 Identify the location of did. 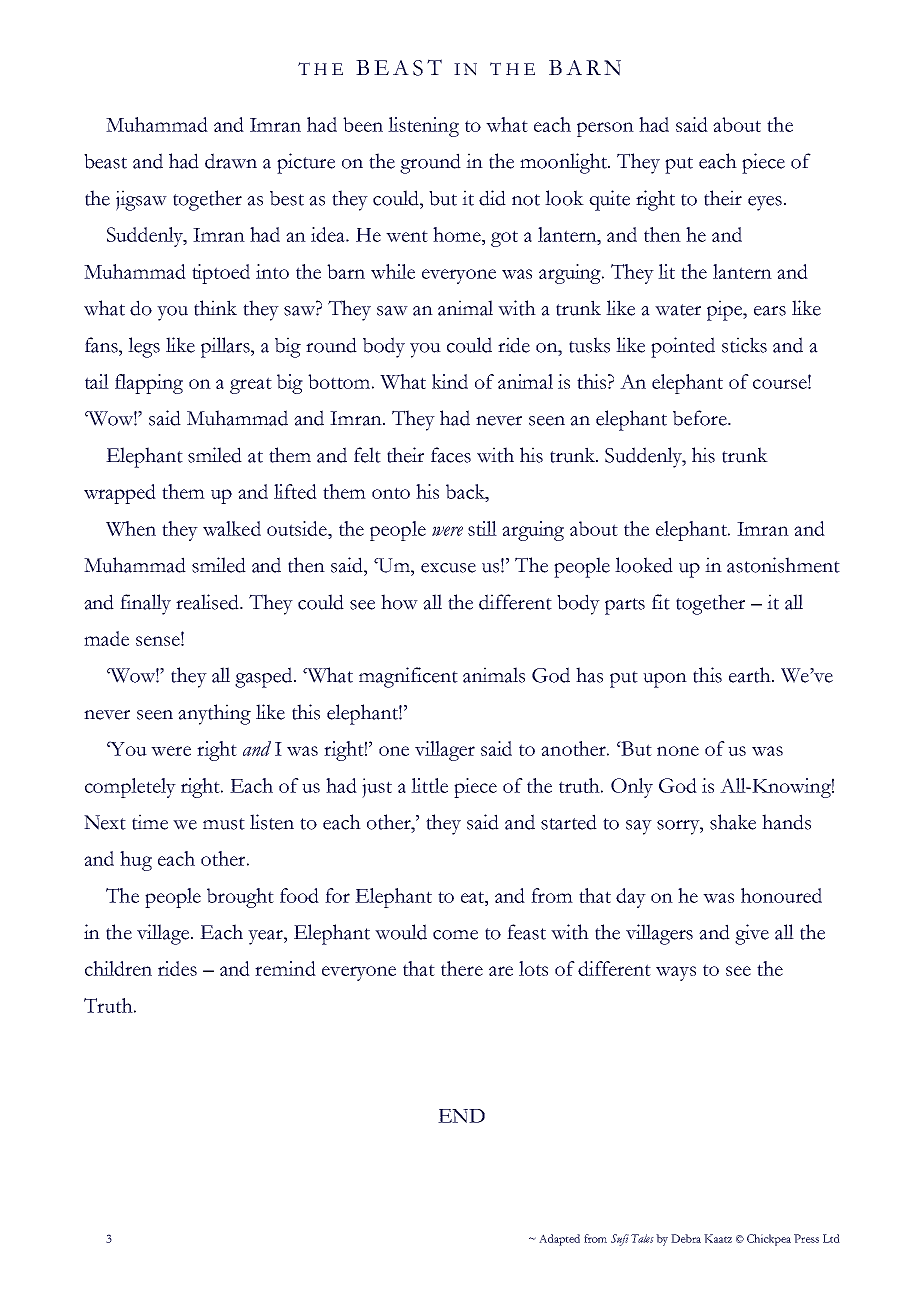
(492, 198).
